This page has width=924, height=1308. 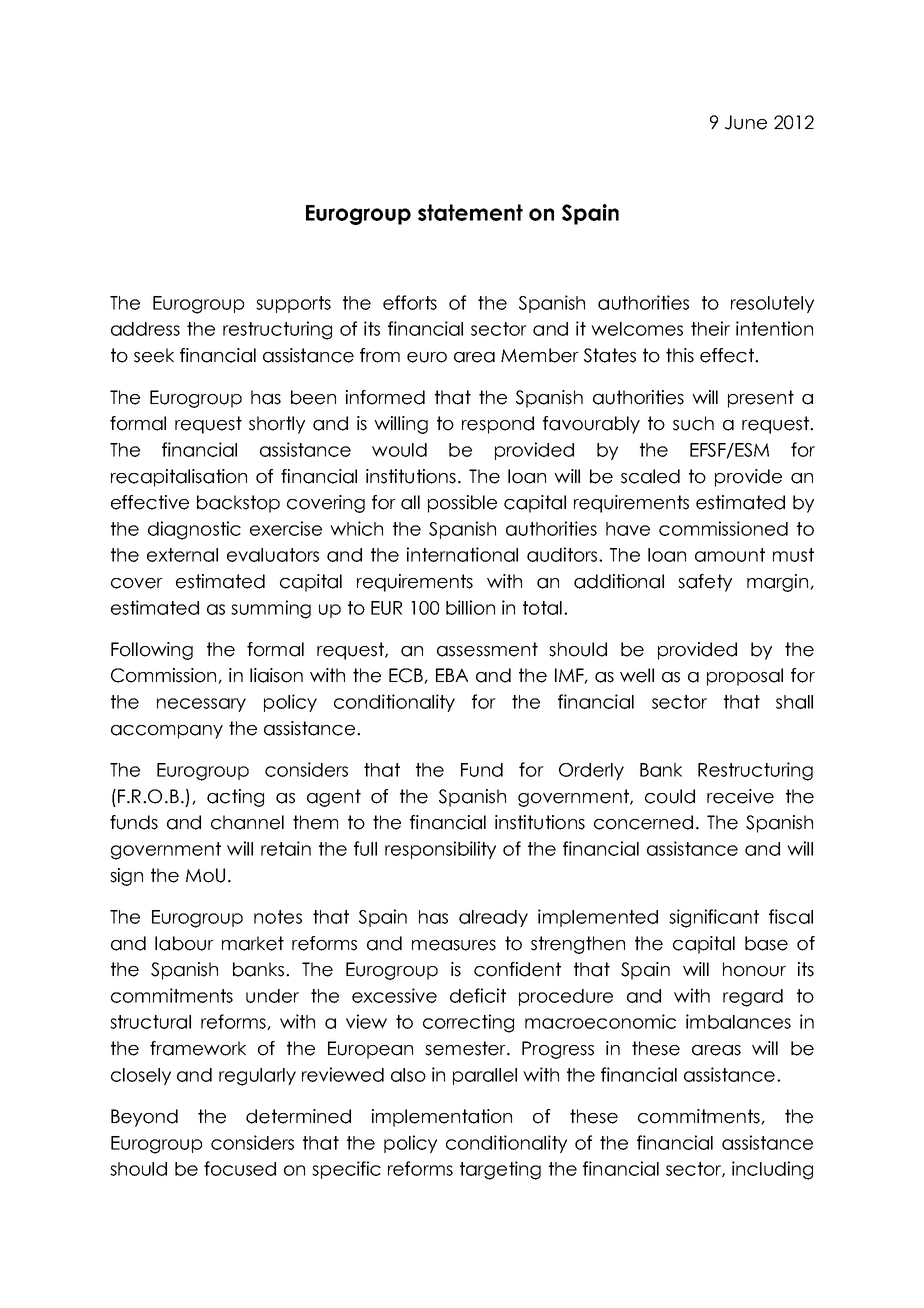 I want to click on liaison, so click(x=276, y=675).
